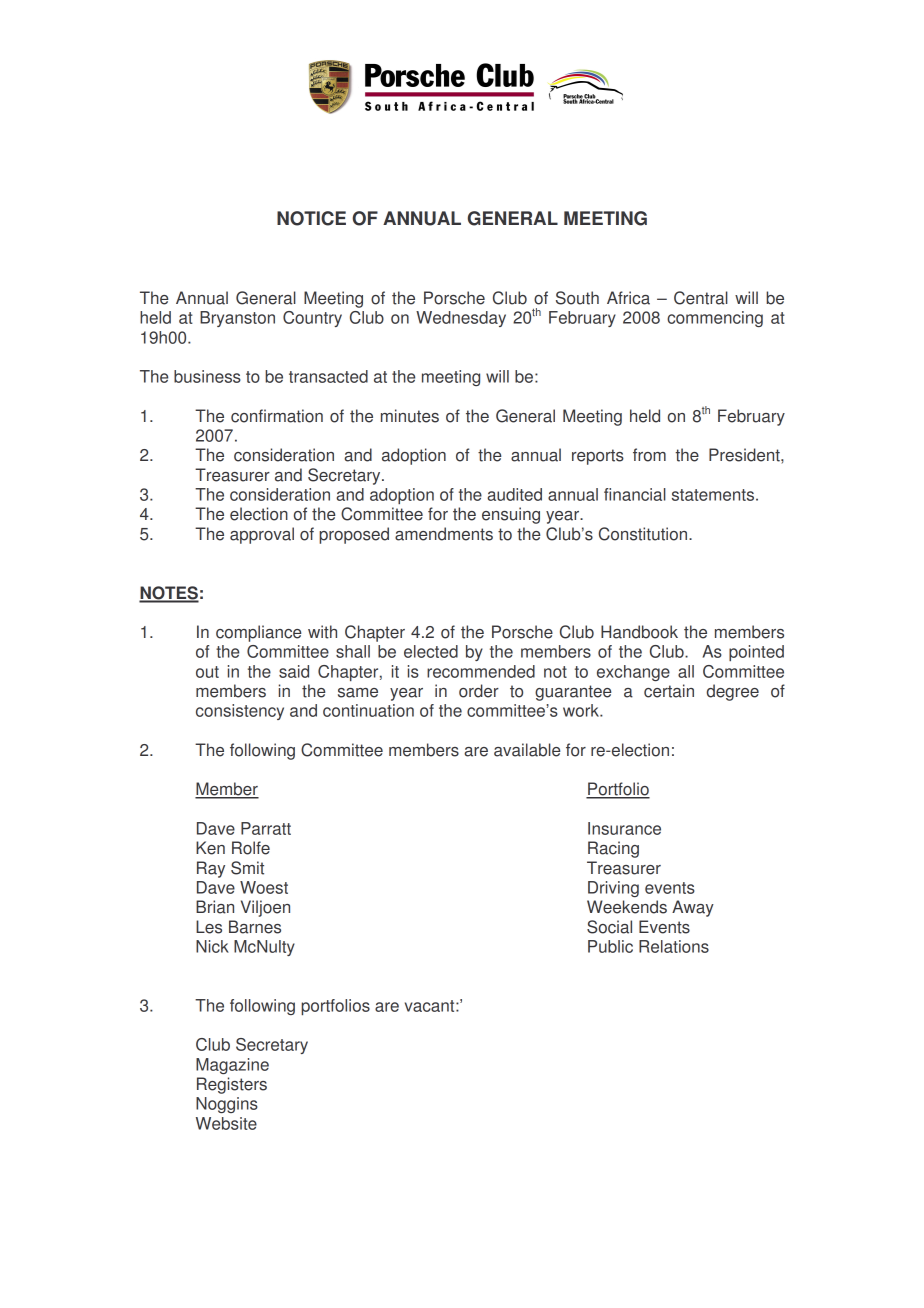  I want to click on confirmation, so click(277, 416).
